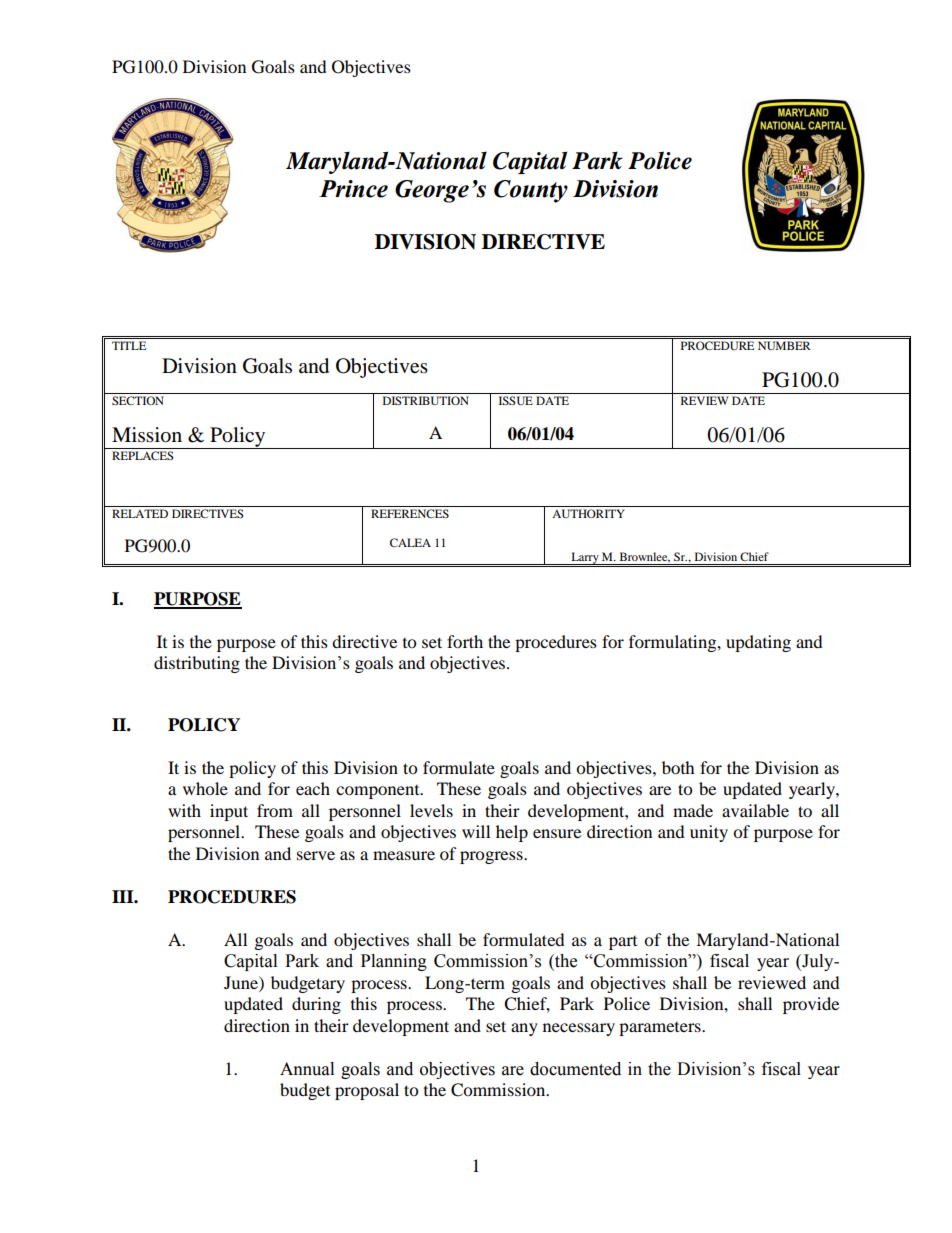  I want to click on whole, so click(205, 788).
